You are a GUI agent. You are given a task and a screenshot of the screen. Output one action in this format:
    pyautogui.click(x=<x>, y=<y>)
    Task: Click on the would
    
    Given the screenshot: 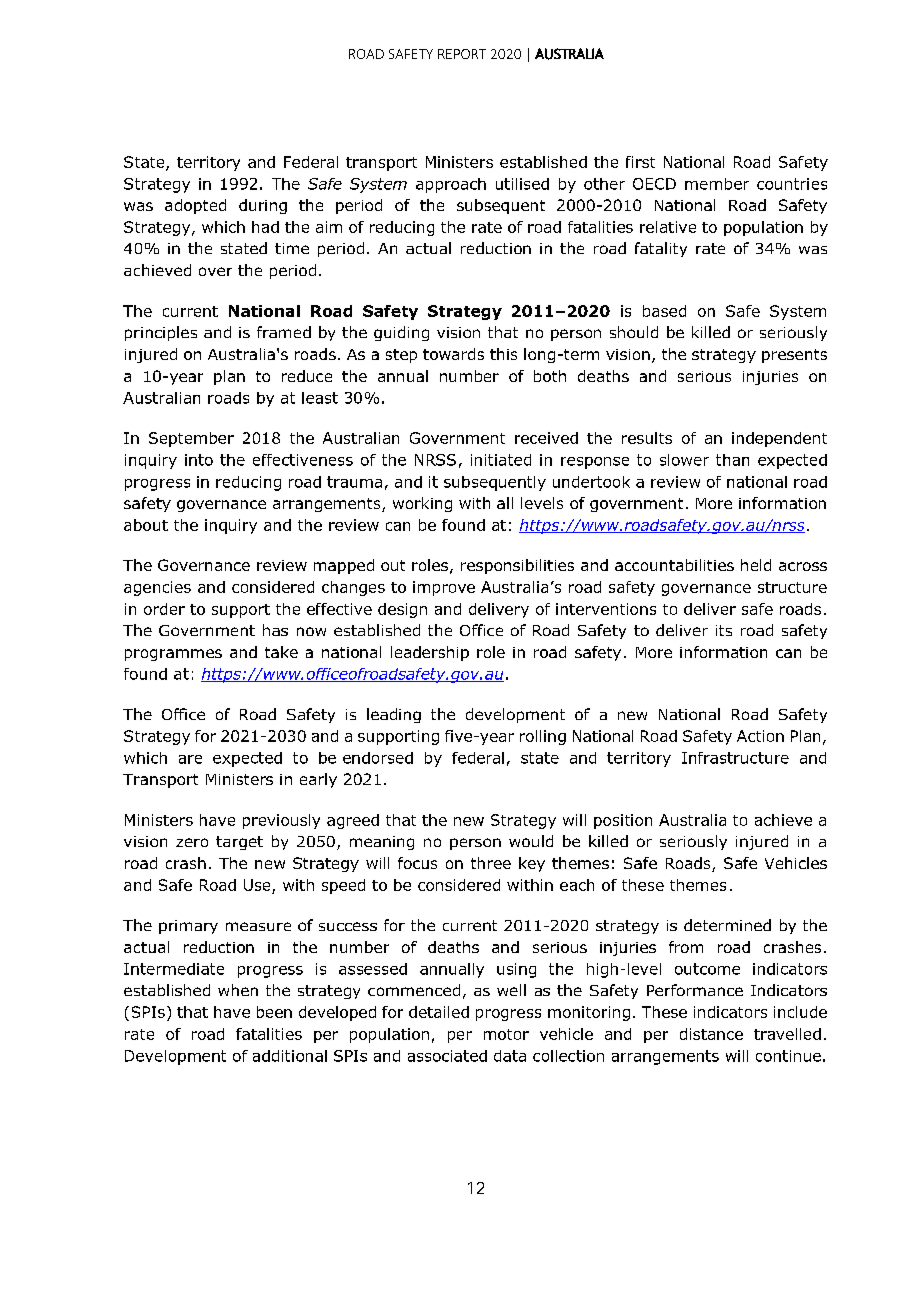 What is the action you would take?
    pyautogui.click(x=531, y=841)
